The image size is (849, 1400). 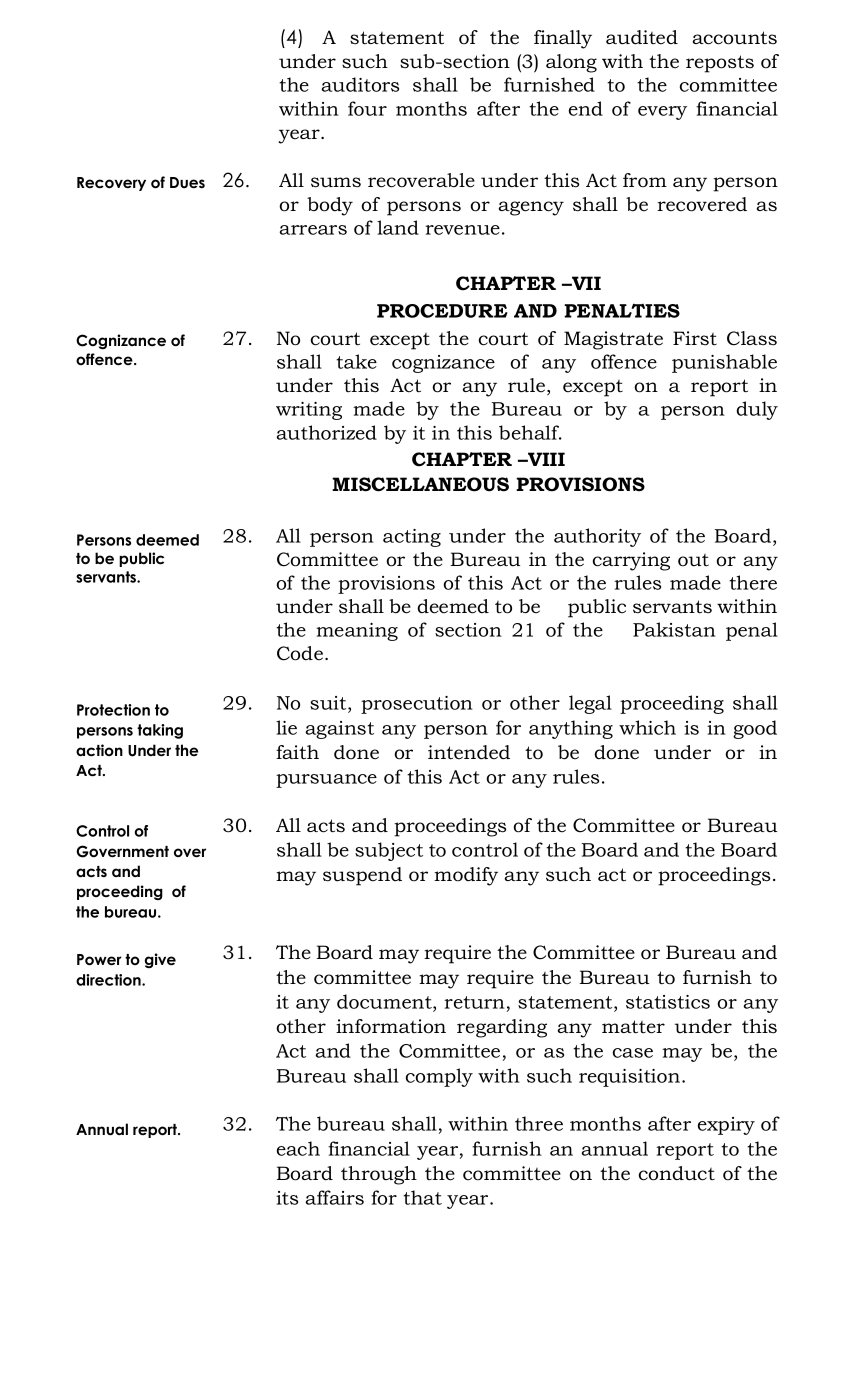 What do you see at coordinates (360, 84) in the document?
I see `auditors` at bounding box center [360, 84].
